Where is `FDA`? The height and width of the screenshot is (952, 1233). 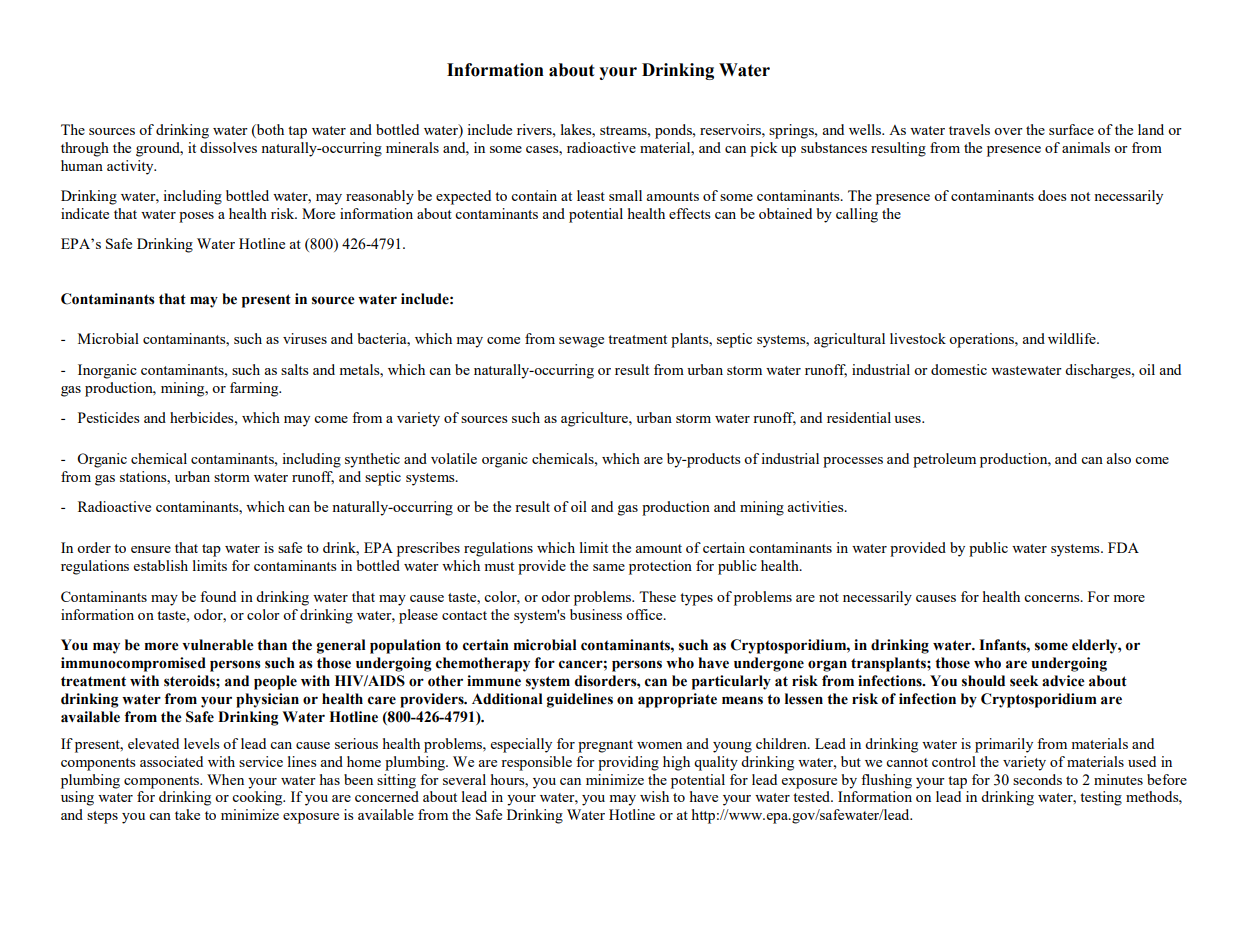 FDA is located at coordinates (1123, 547).
